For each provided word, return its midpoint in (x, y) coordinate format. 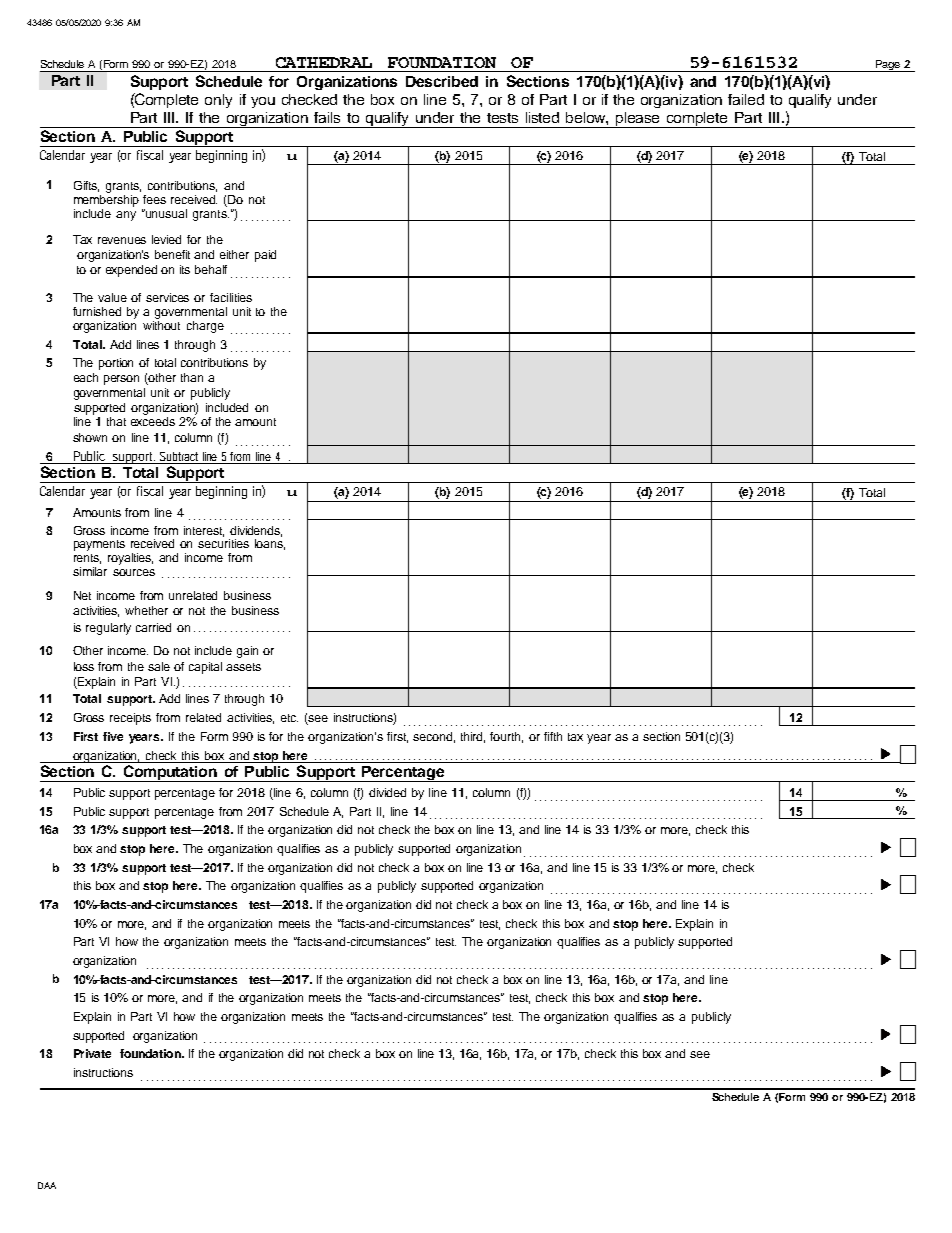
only (218, 101)
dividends (256, 531)
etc (289, 718)
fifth (553, 736)
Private (92, 1053)
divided (387, 792)
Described (442, 81)
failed (746, 99)
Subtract (179, 456)
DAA (47, 1185)
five (113, 736)
